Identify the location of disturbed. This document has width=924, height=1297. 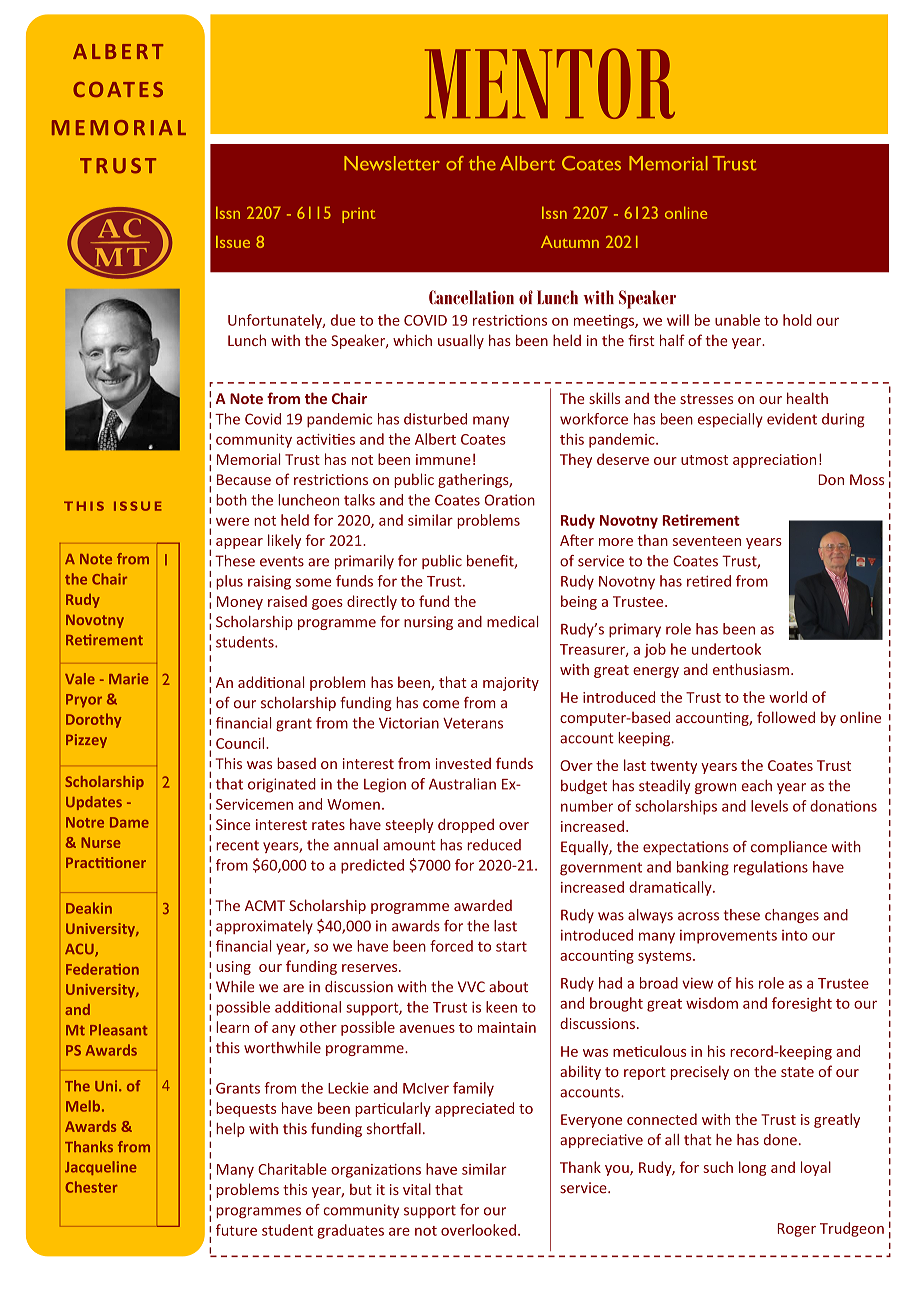
(435, 419).
